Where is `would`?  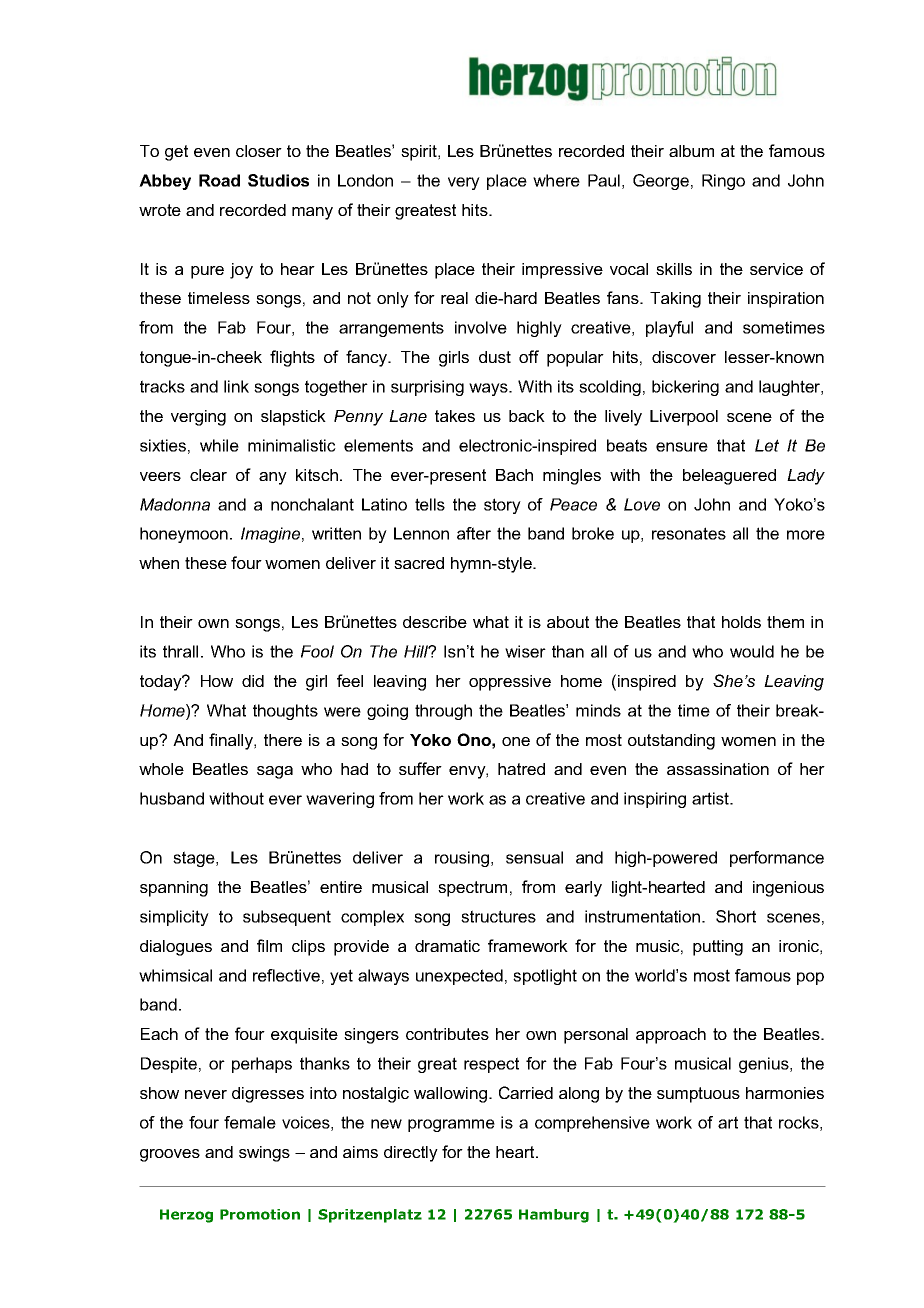 would is located at coordinates (752, 651).
